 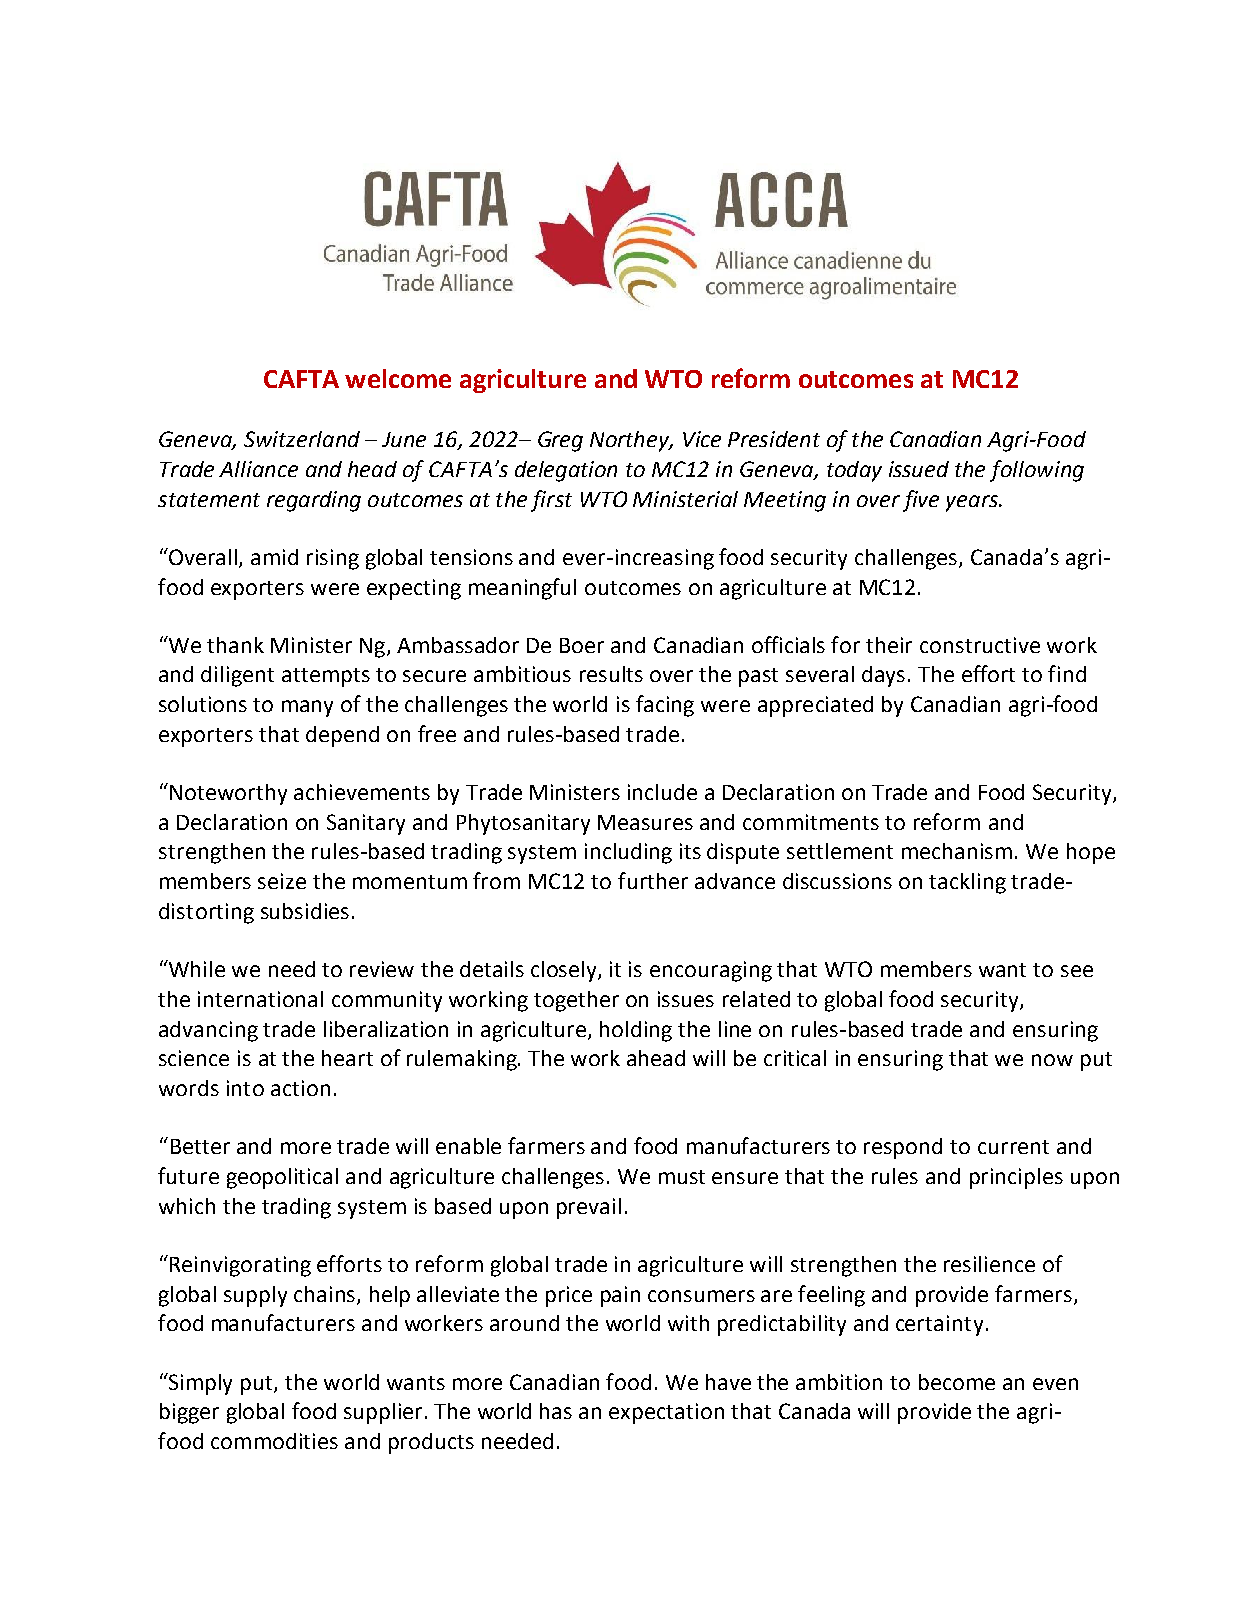 I want to click on Switzerland, so click(x=302, y=439).
